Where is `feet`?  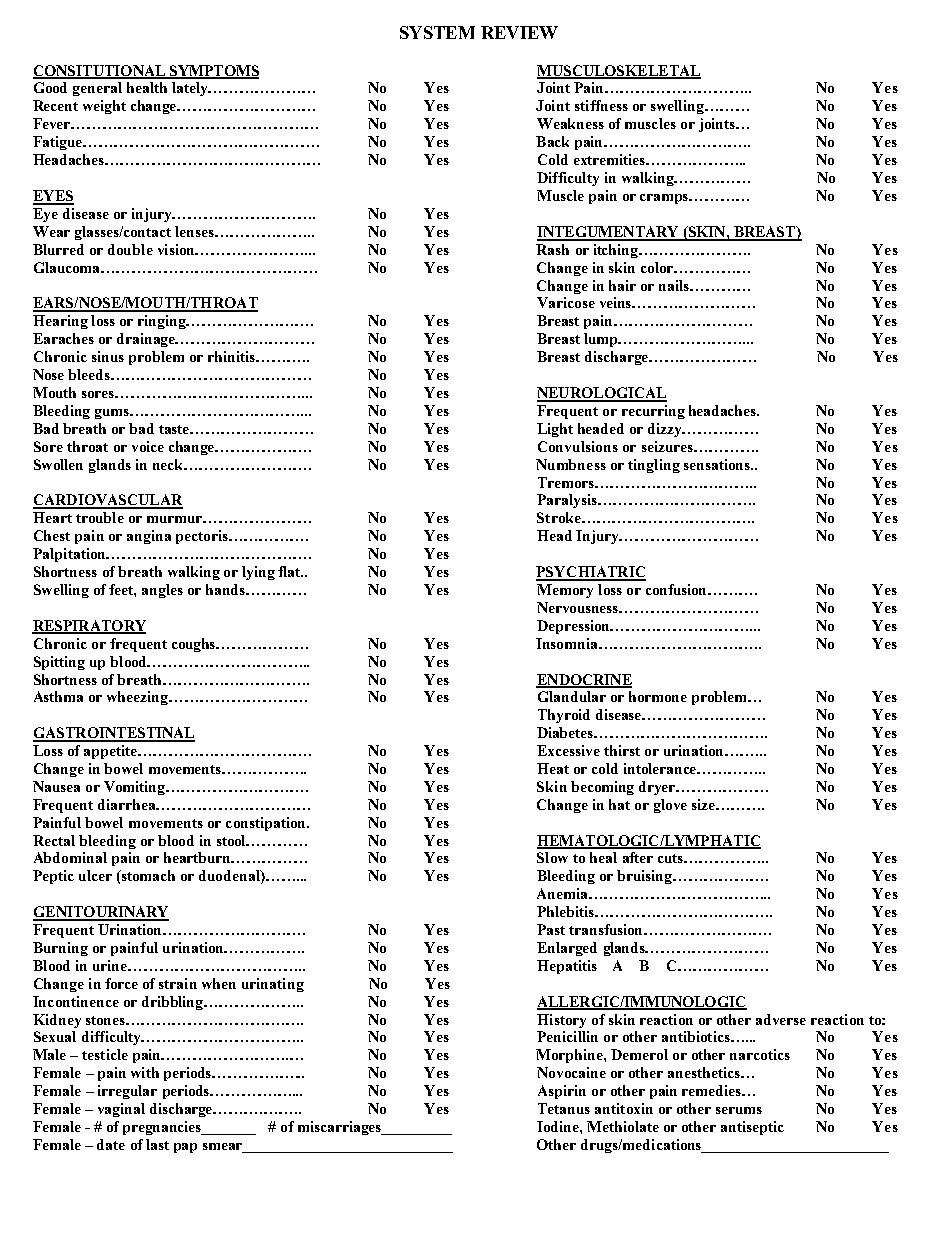
feet is located at coordinates (122, 590).
